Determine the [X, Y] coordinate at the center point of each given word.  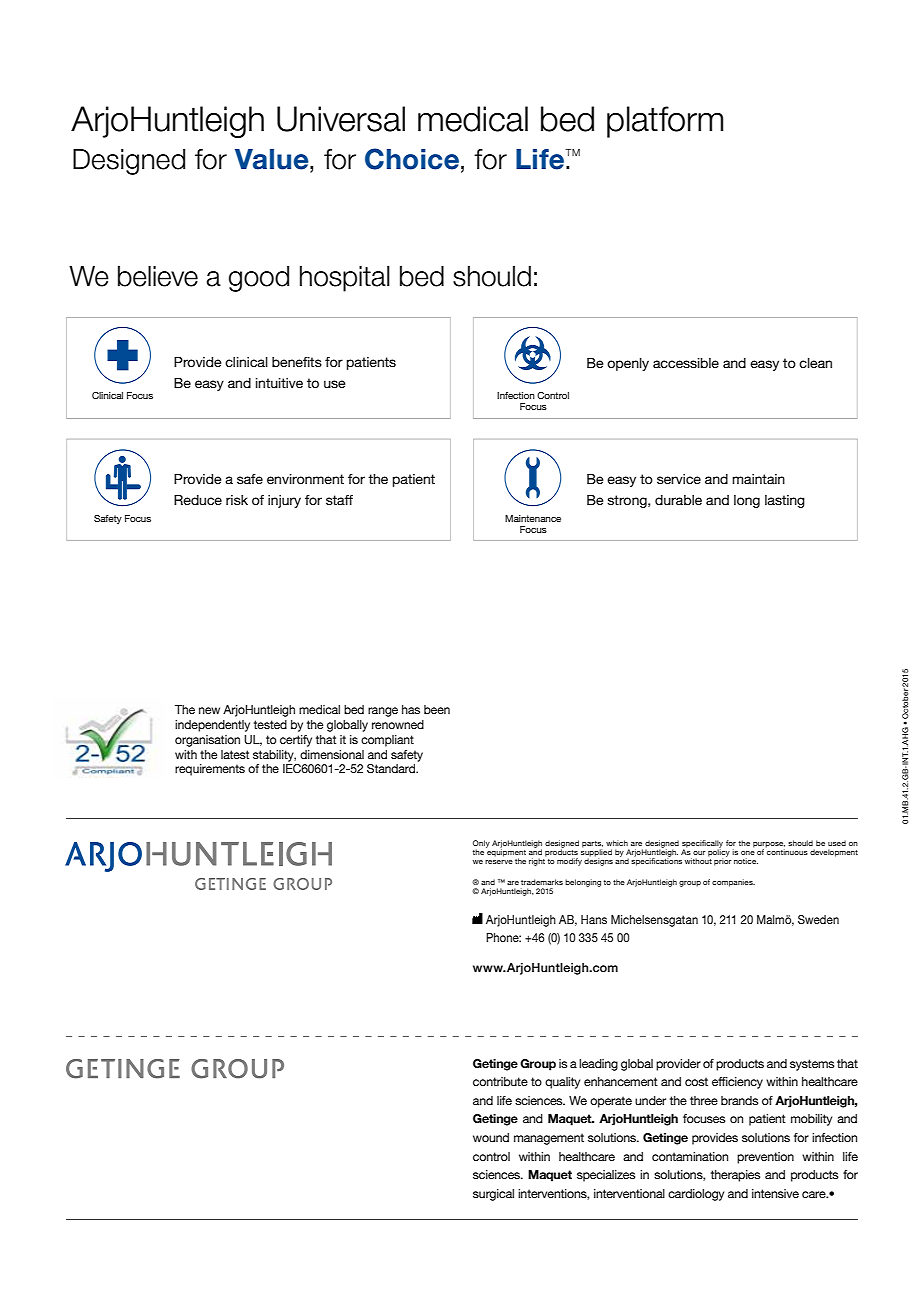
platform [665, 122]
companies [733, 883]
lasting [785, 501]
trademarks [542, 882]
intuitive [279, 383]
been [437, 709]
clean [815, 363]
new [209, 710]
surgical [493, 1195]
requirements [210, 770]
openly [628, 364]
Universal [341, 119]
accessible [686, 363]
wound [491, 1137]
